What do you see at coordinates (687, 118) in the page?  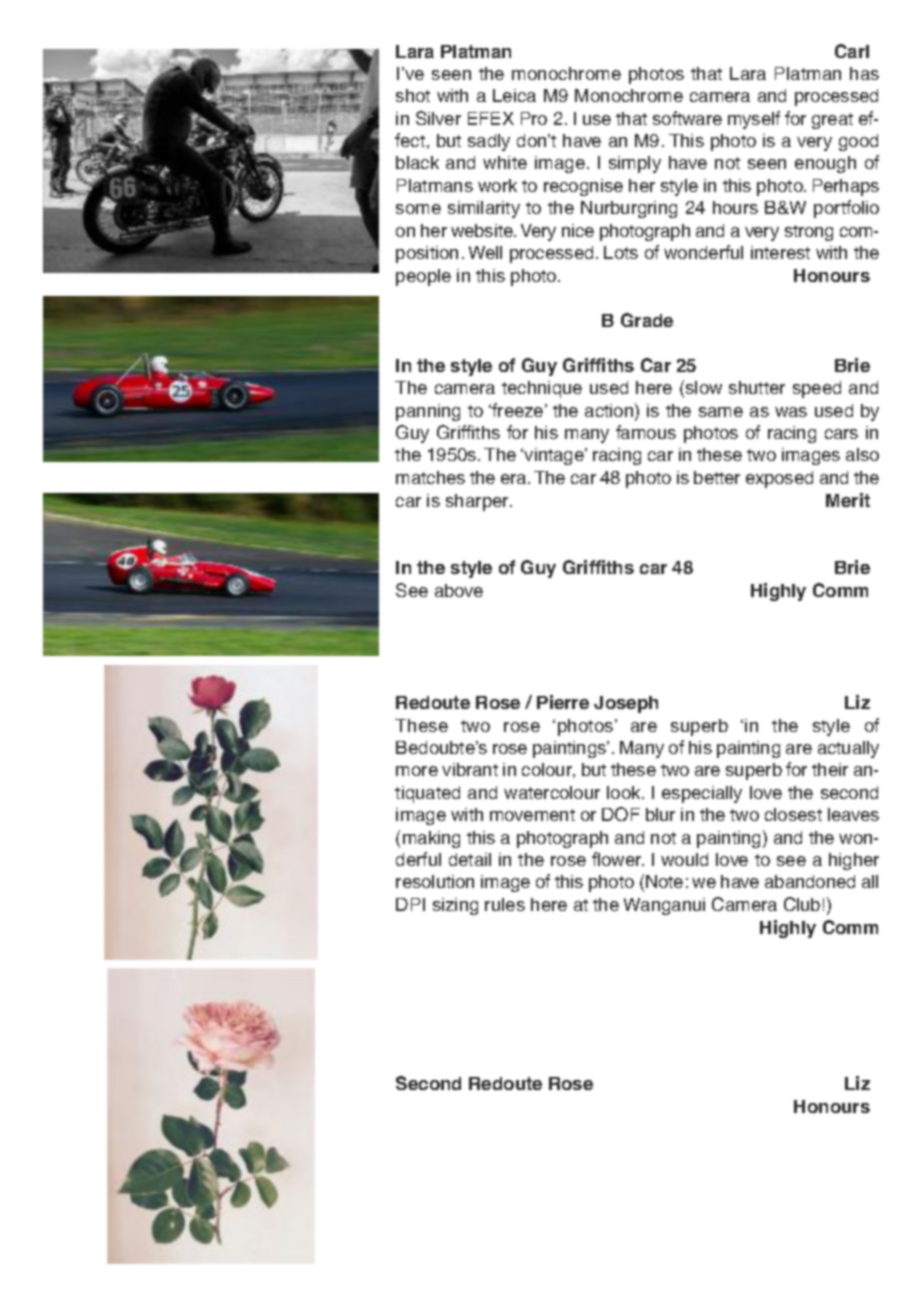 I see `software` at bounding box center [687, 118].
